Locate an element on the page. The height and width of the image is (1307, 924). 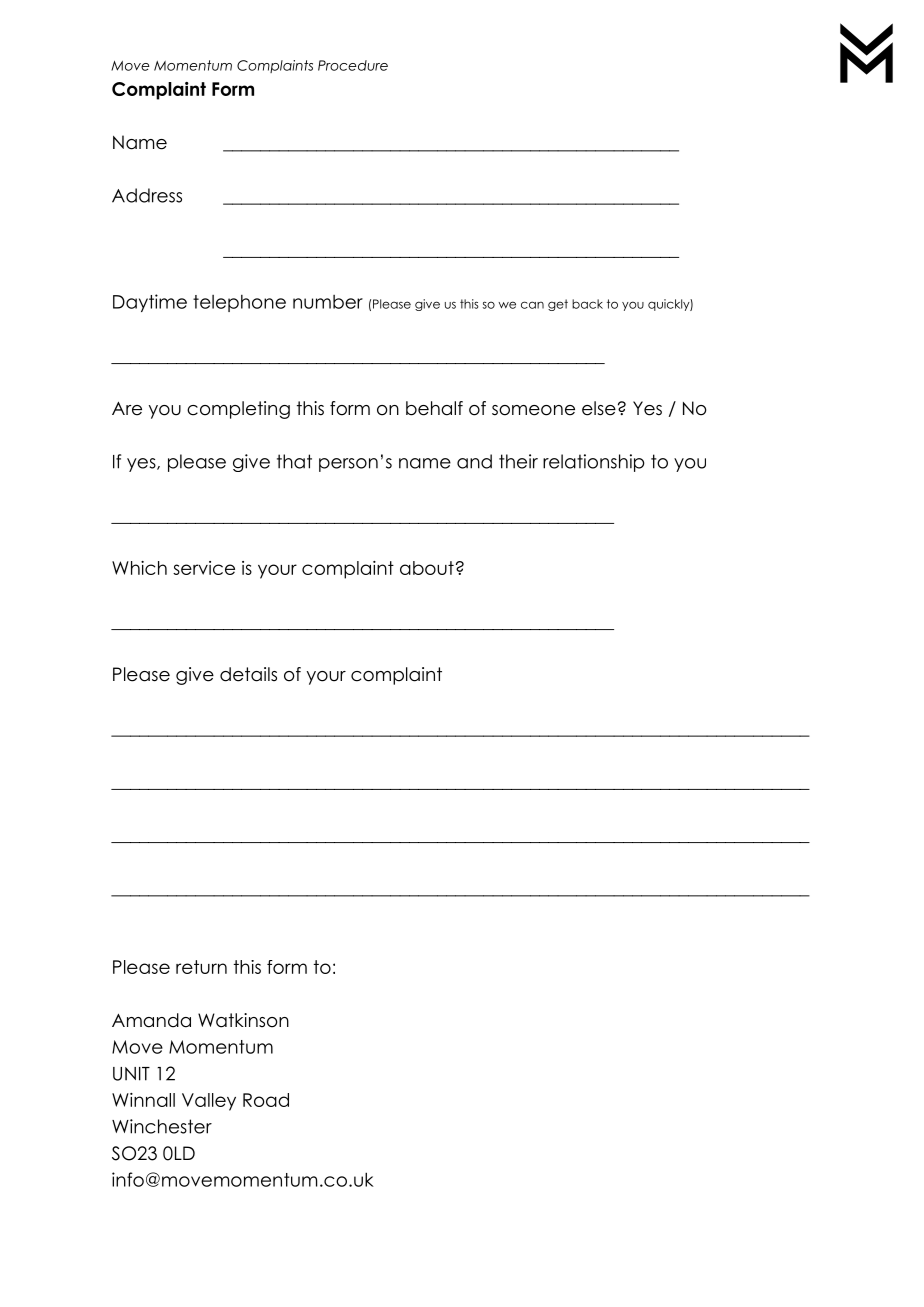
Valley is located at coordinates (209, 1102).
